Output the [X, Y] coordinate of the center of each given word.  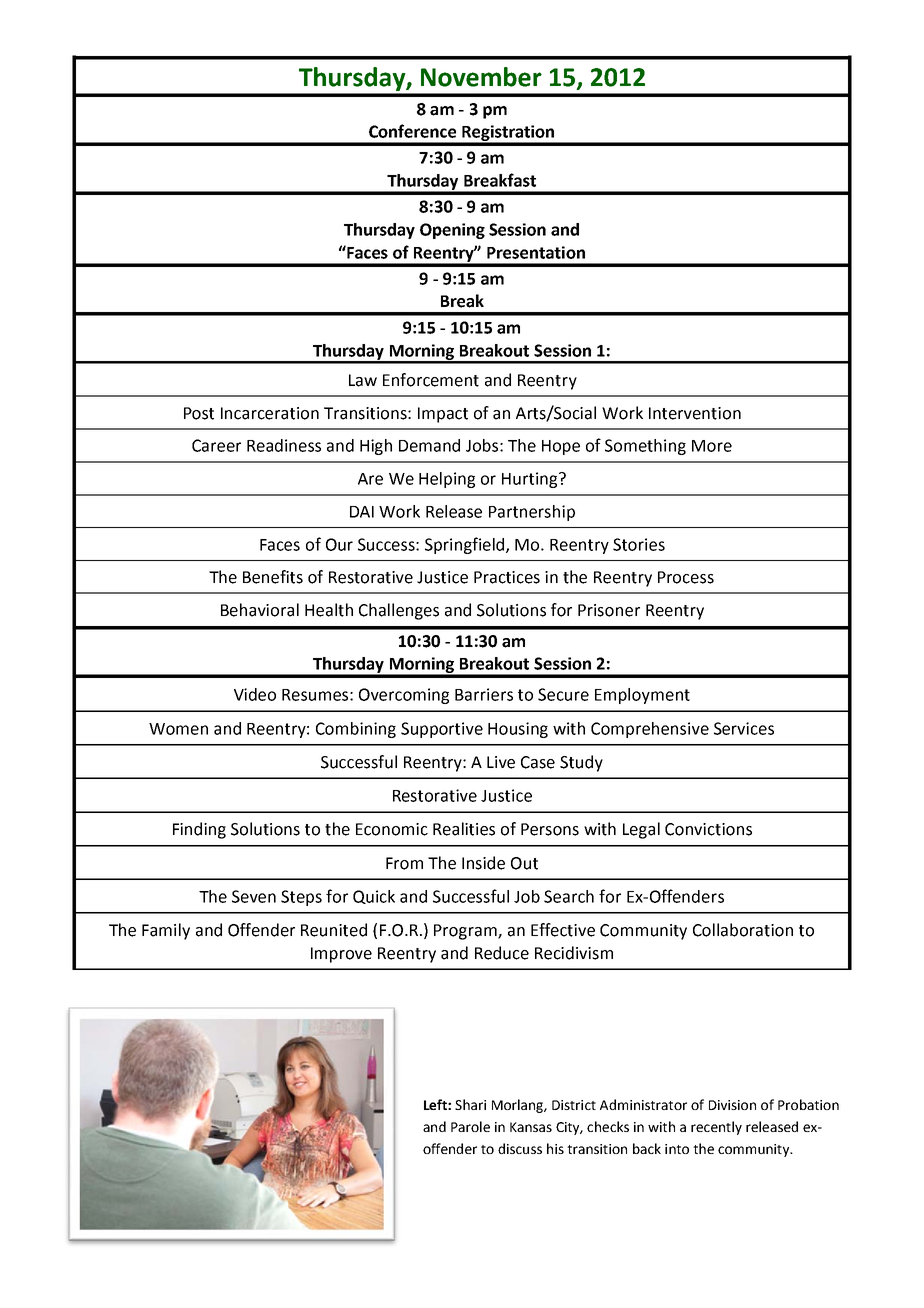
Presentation [536, 252]
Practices [507, 577]
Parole [470, 1126]
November [481, 77]
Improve [341, 955]
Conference [412, 131]
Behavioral [260, 610]
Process [686, 577]
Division [732, 1105]
